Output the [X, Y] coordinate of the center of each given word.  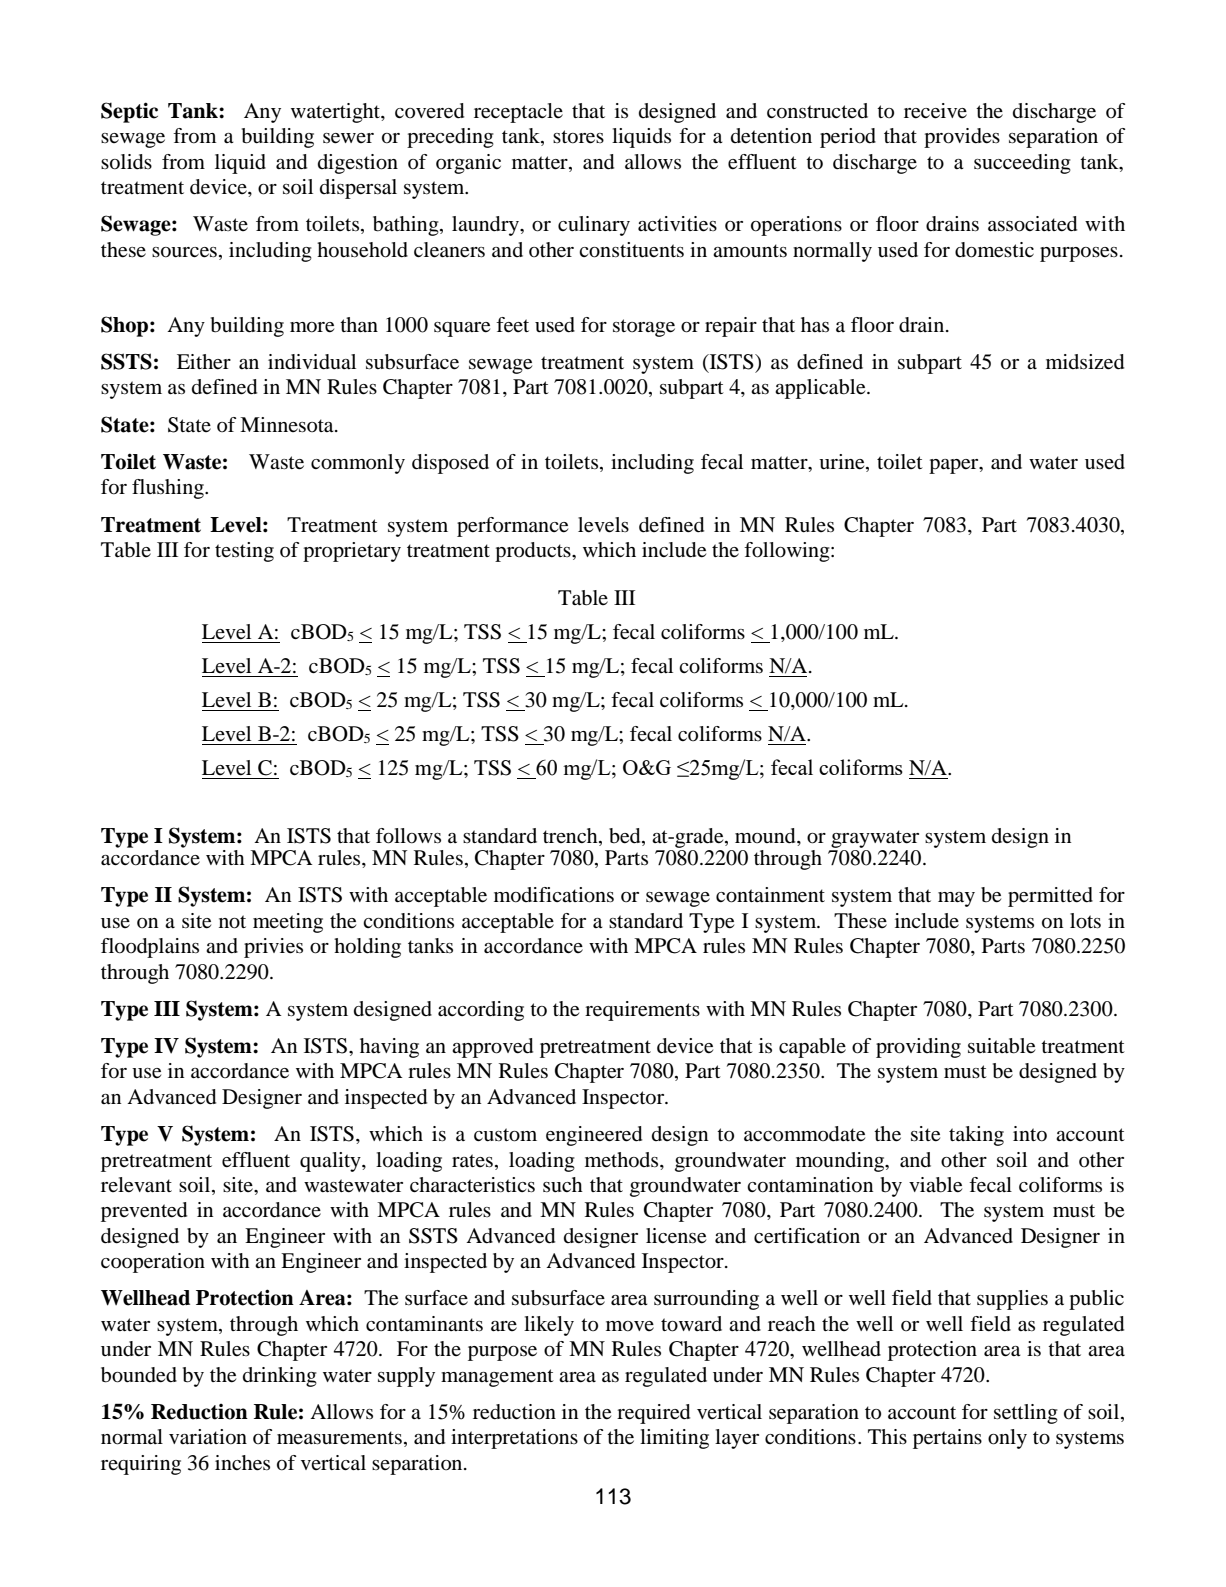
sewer [348, 138]
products [534, 552]
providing [918, 1048]
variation [208, 1437]
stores [578, 137]
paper [955, 466]
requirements [642, 1011]
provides [962, 138]
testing [244, 552]
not [232, 922]
